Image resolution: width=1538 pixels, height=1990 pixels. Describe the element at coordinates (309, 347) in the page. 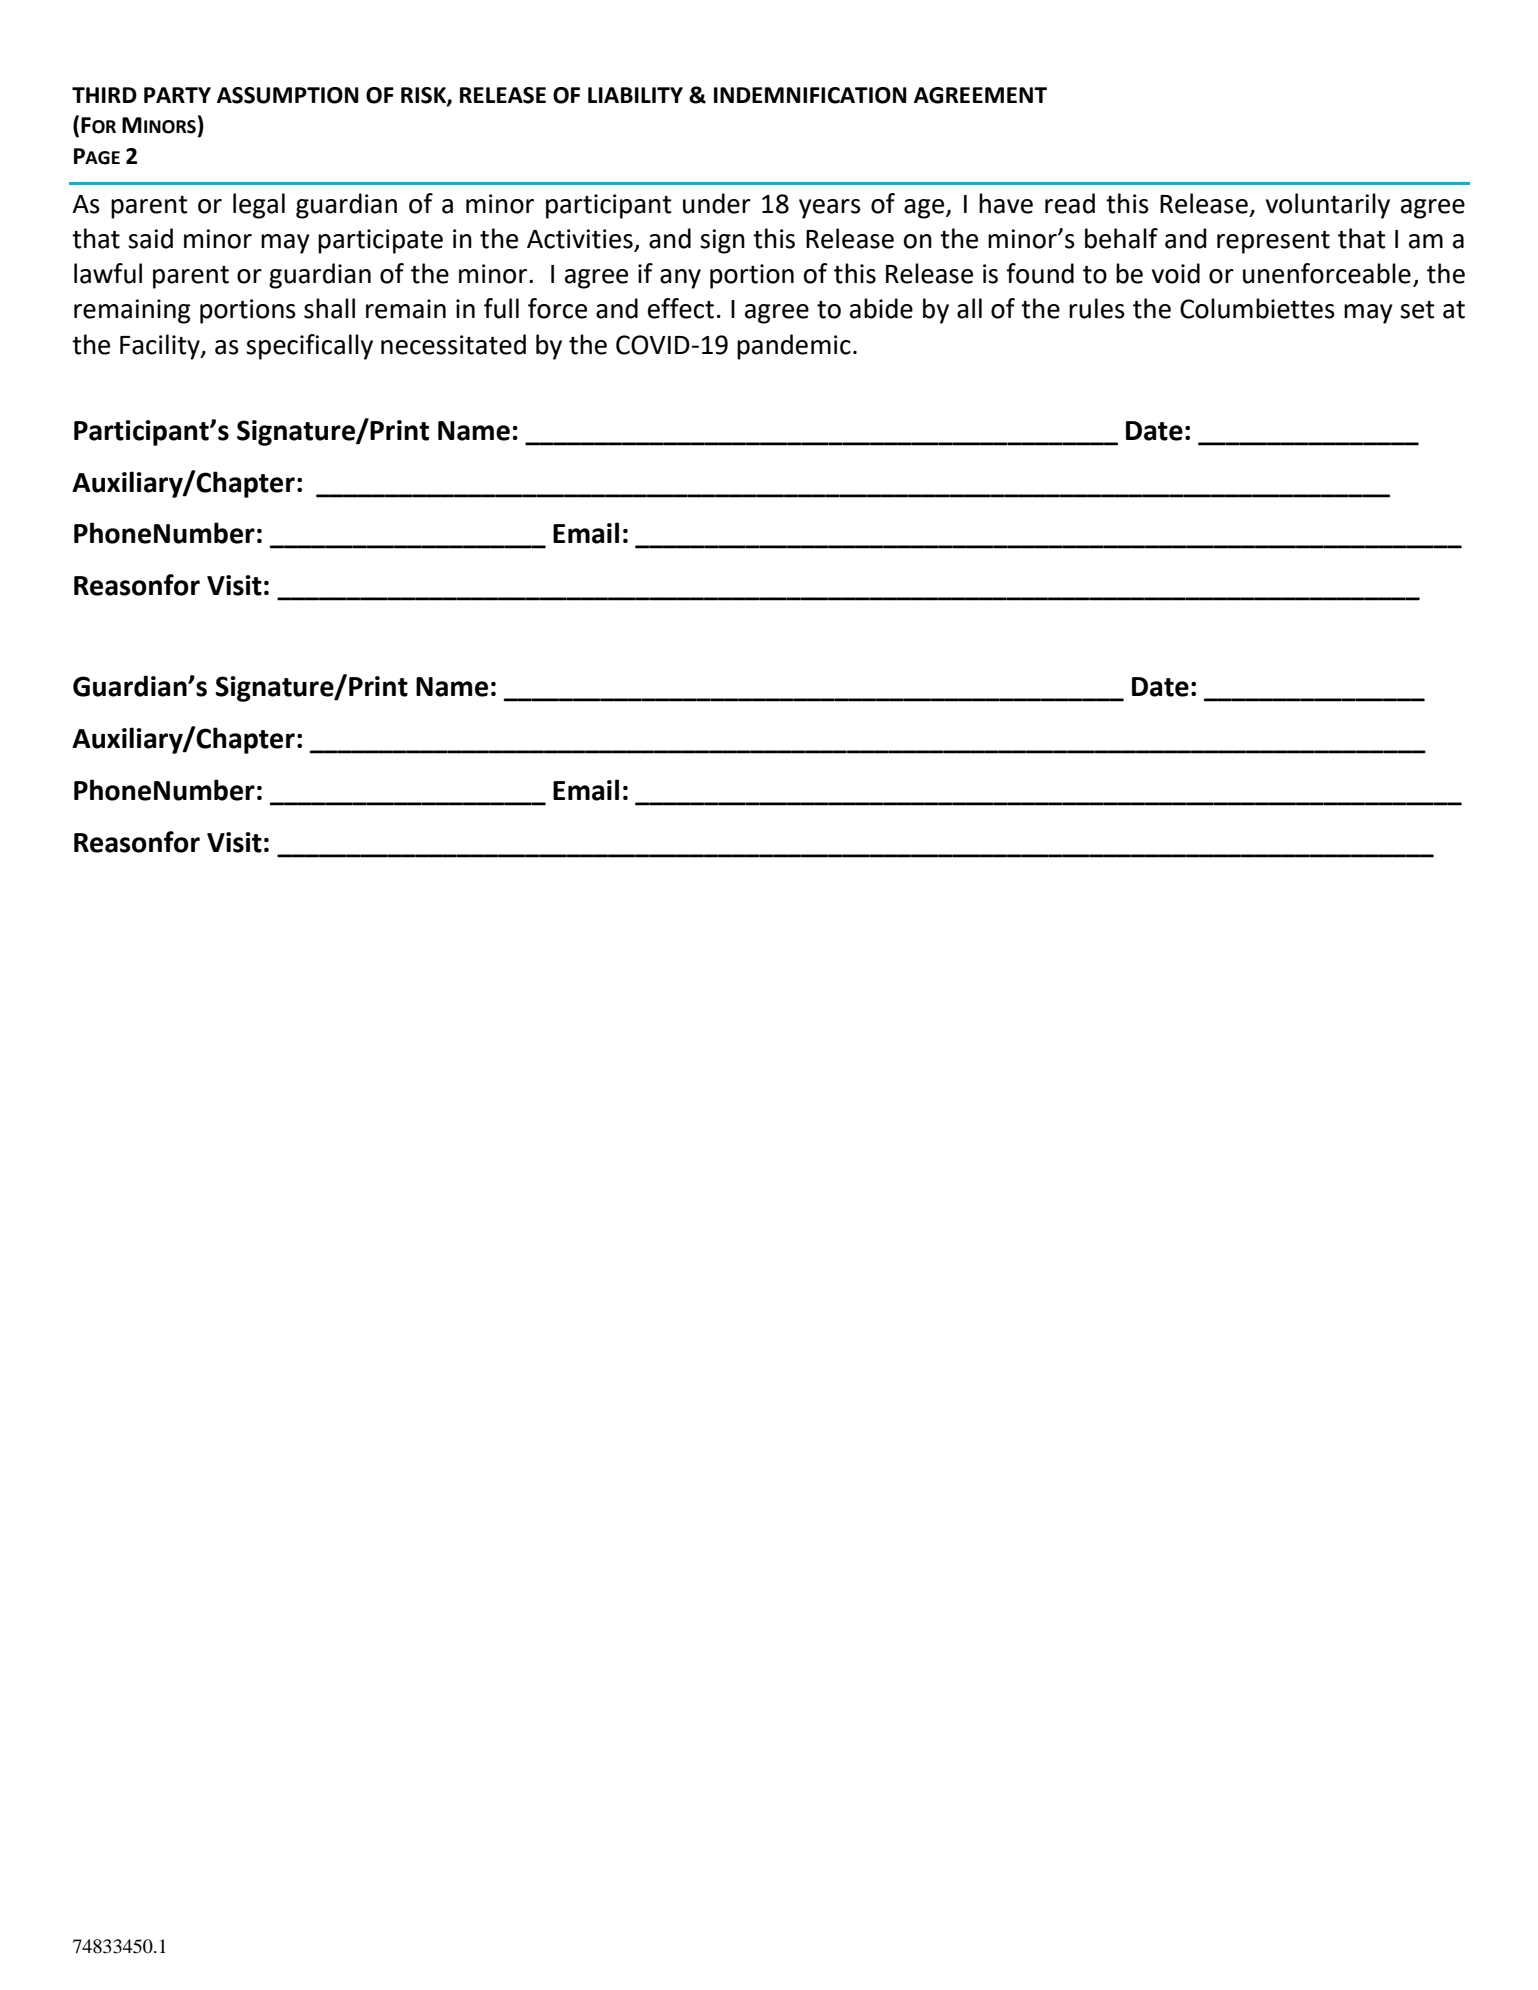

I see `specifically` at that location.
